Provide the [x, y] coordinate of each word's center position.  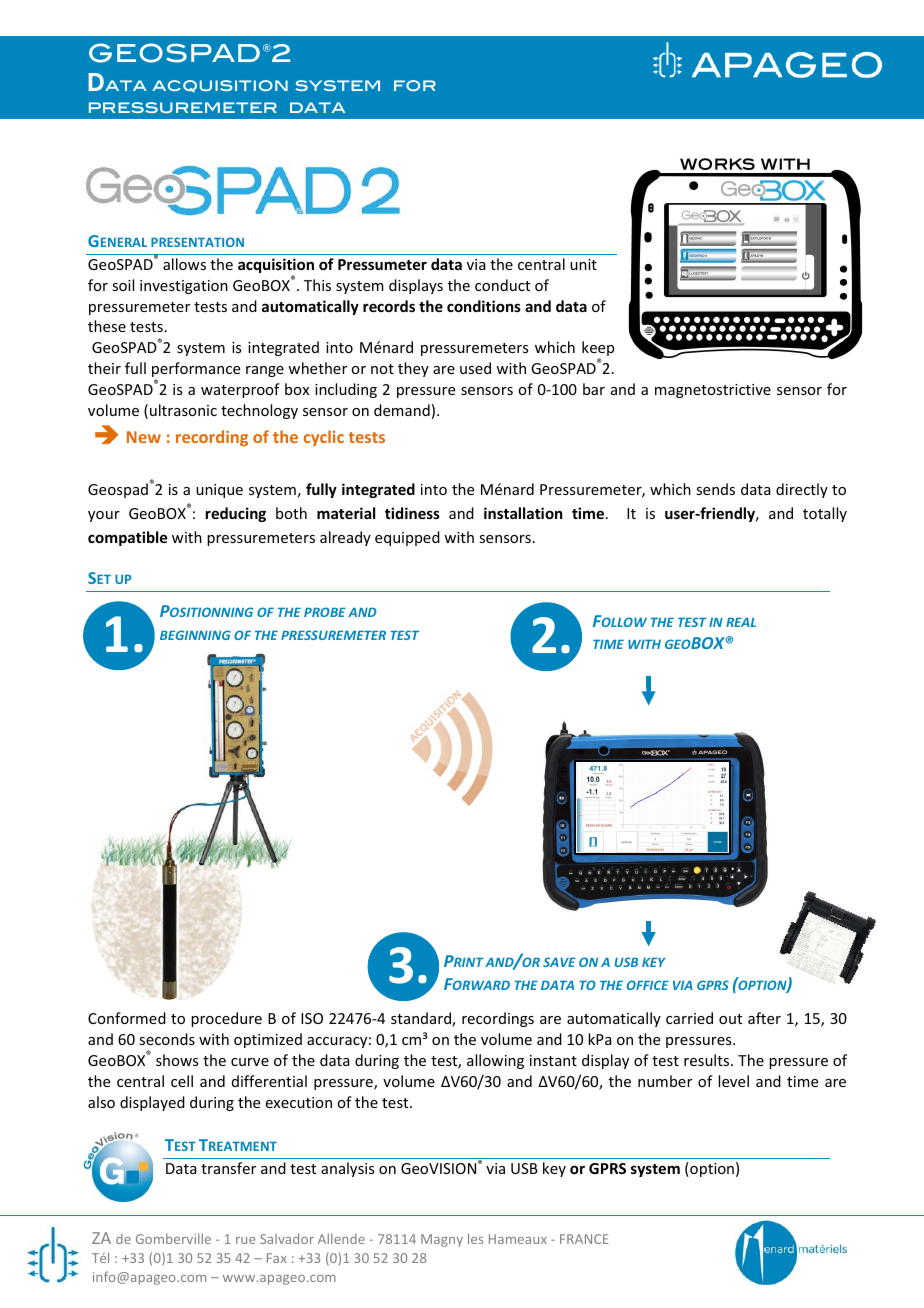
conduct [502, 285]
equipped [407, 538]
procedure [226, 1019]
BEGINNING [195, 635]
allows [184, 264]
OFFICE [648, 985]
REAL [741, 622]
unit [583, 264]
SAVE [559, 962]
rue [246, 1240]
